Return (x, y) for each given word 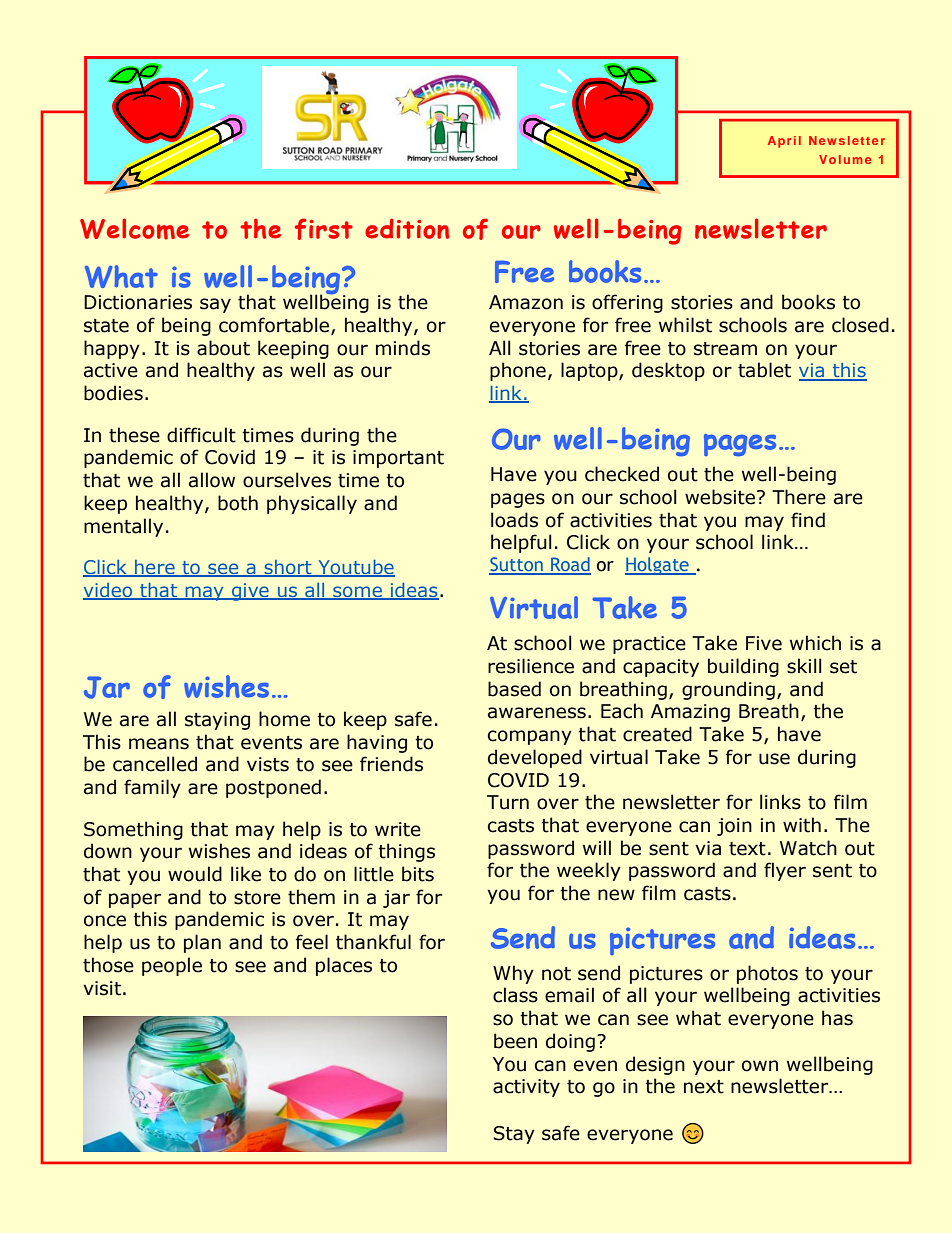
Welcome (134, 229)
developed (535, 758)
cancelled (155, 764)
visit (102, 988)
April (784, 142)
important (398, 459)
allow (212, 480)
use (774, 759)
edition (407, 228)
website (720, 497)
